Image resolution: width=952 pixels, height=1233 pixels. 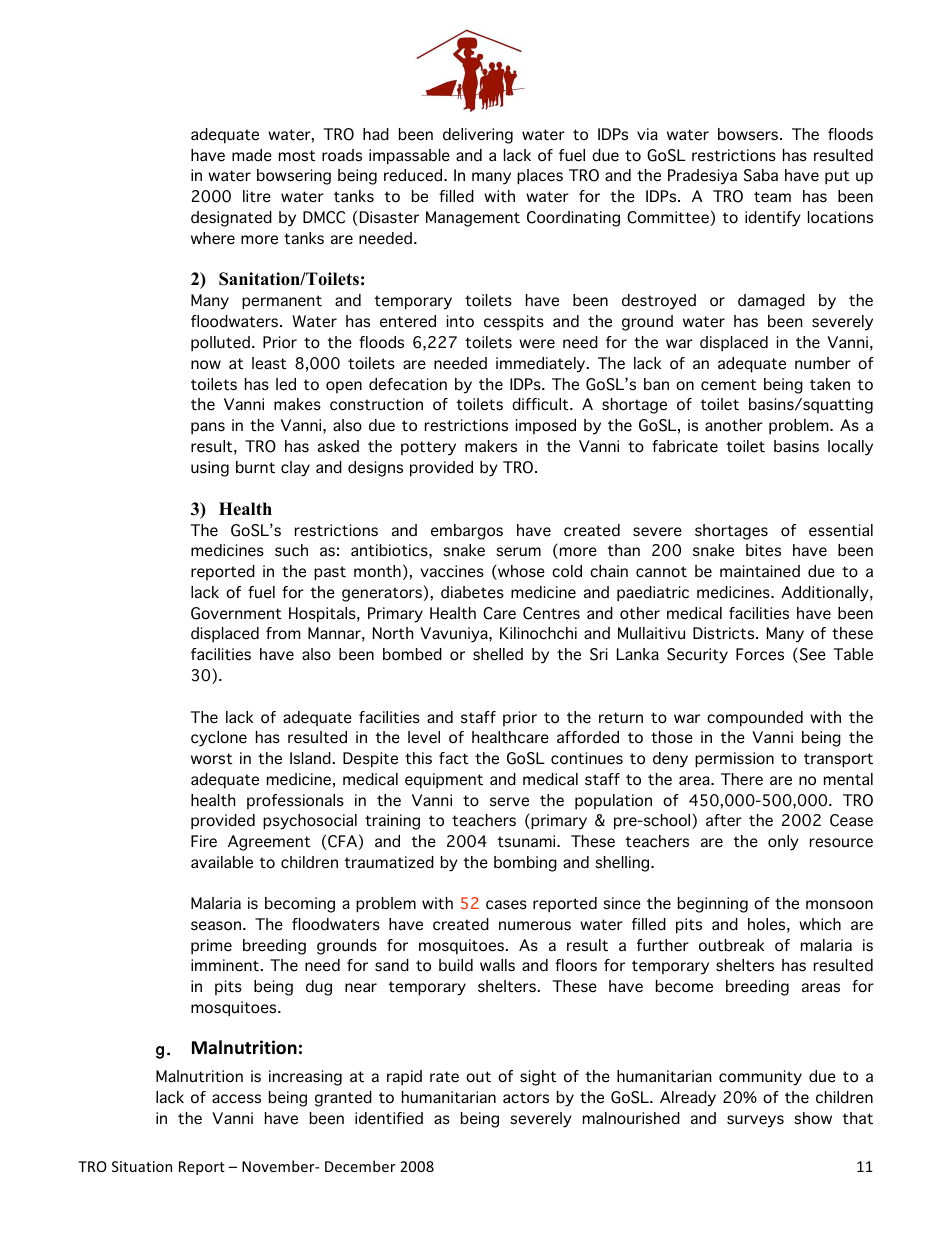 What do you see at coordinates (551, 613) in the document?
I see `Centres` at bounding box center [551, 613].
